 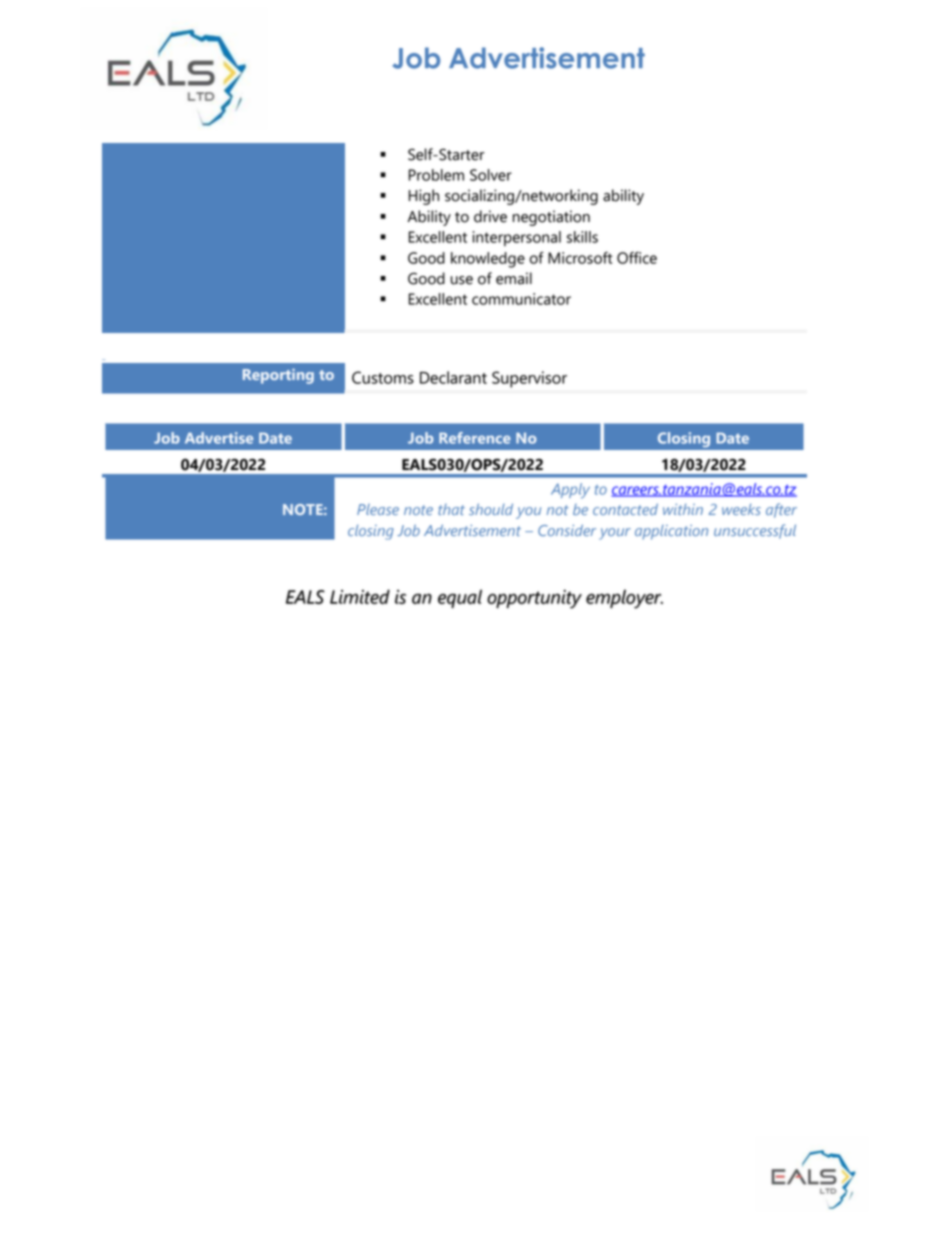 I want to click on Declarant, so click(x=453, y=377).
